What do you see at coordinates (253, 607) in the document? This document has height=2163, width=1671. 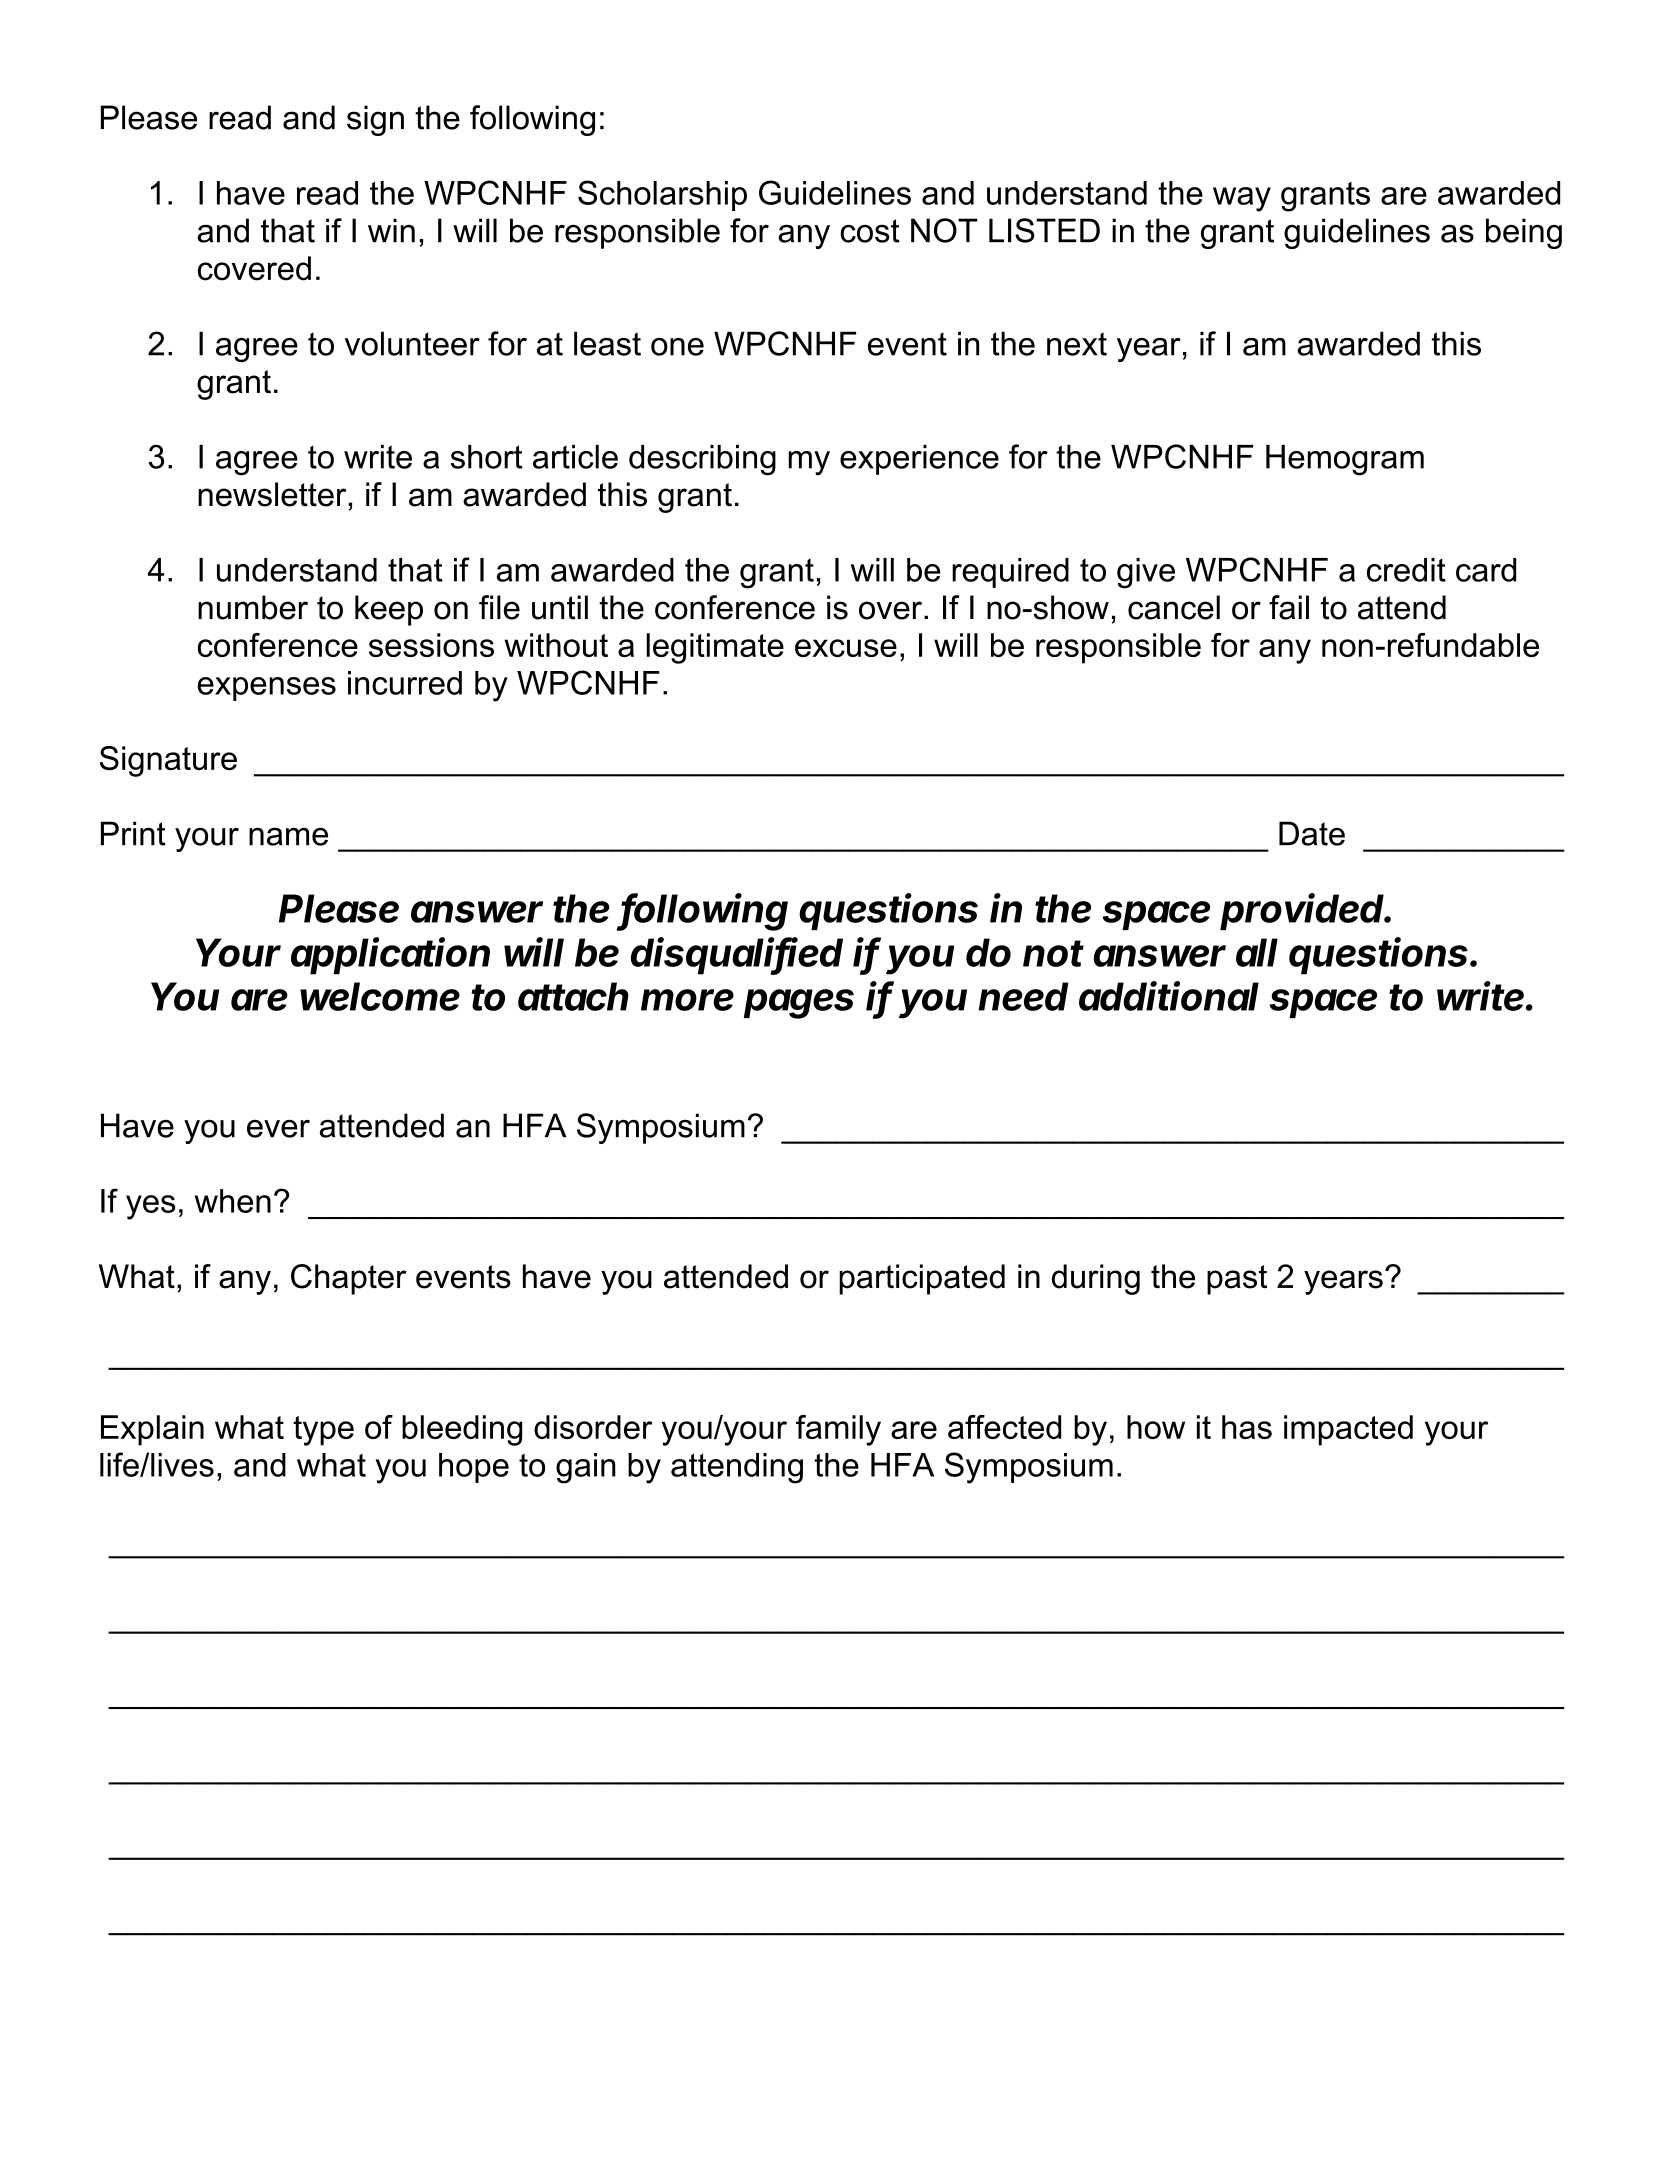 I see `number` at bounding box center [253, 607].
